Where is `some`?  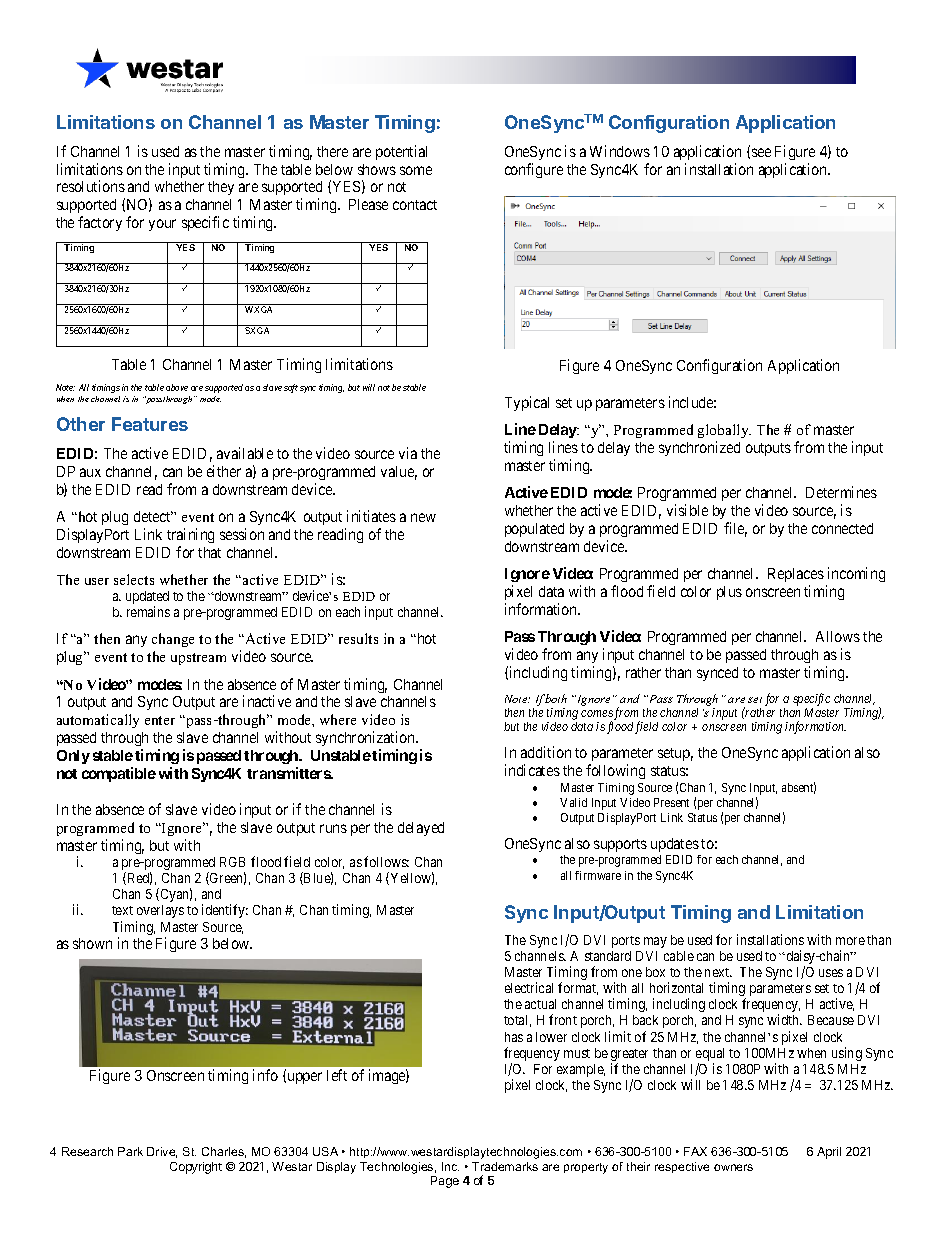 some is located at coordinates (416, 170).
